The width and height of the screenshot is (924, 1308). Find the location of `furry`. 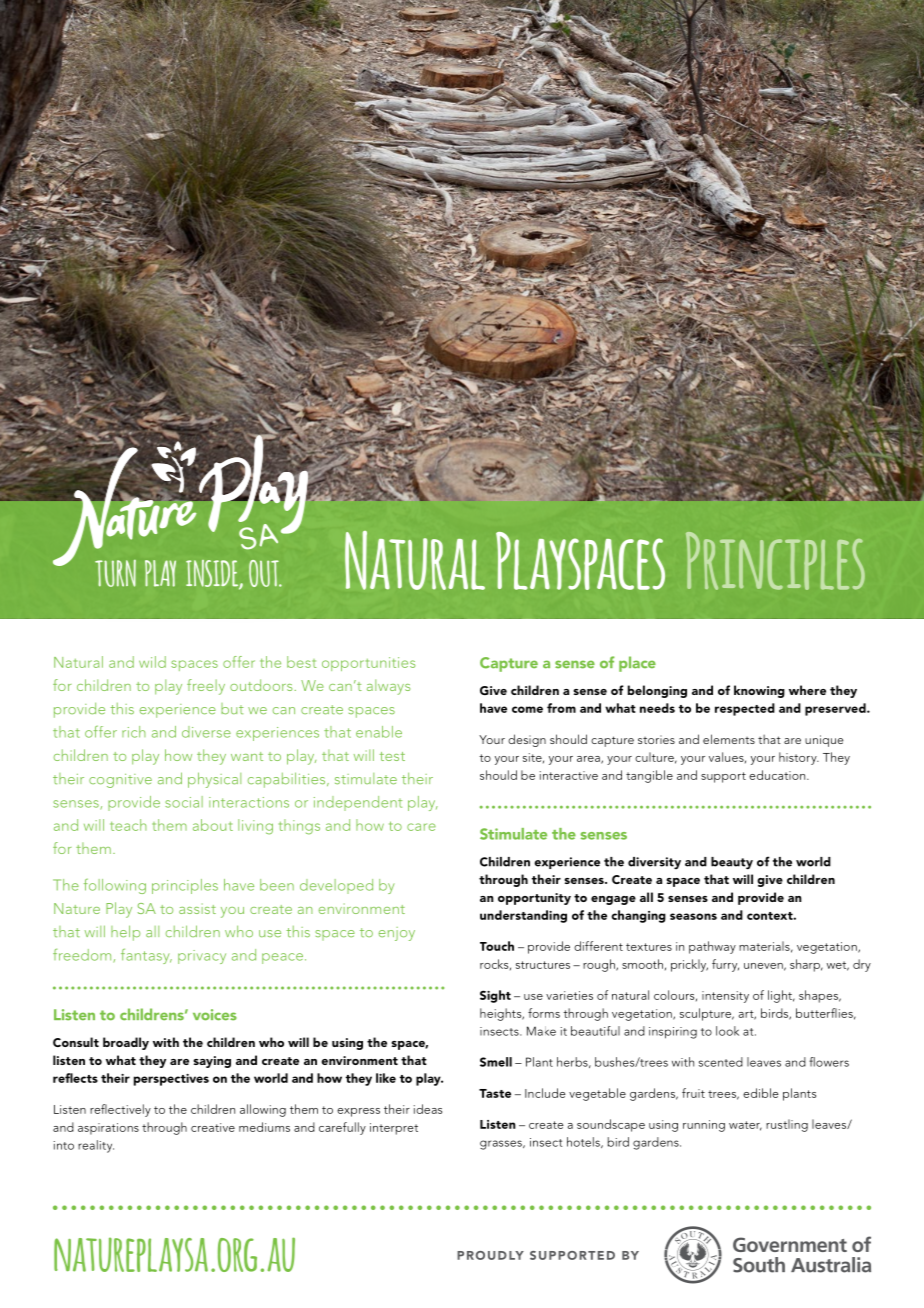

furry is located at coordinates (725, 965).
